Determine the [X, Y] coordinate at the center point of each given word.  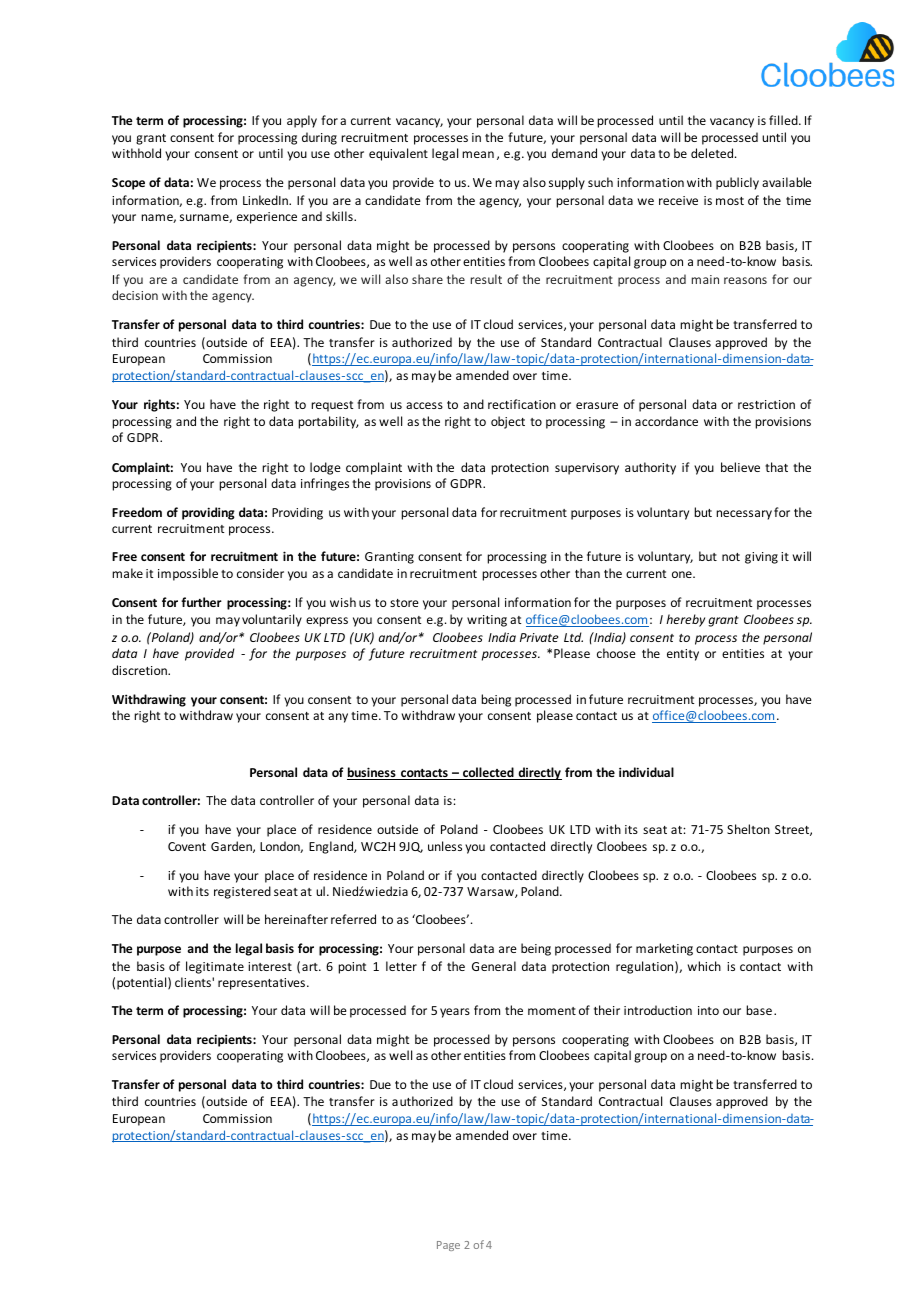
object [508, 422]
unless [445, 846]
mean [478, 154]
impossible [188, 574]
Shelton [748, 829]
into [708, 1010]
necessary [744, 515]
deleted [713, 153]
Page [448, 1246]
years [455, 1013]
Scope [128, 184]
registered [242, 892]
